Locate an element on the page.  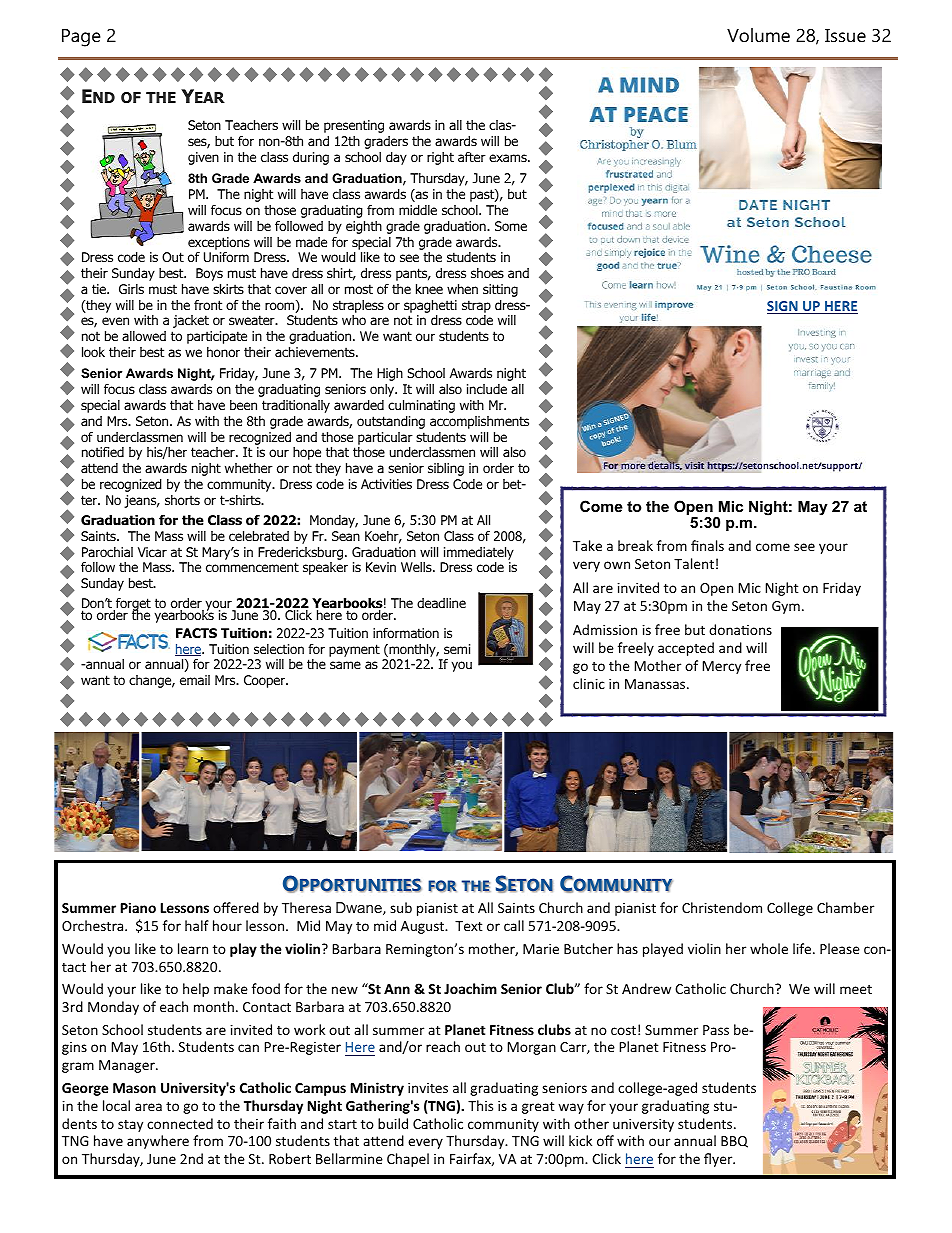
Page is located at coordinates (81, 38).
